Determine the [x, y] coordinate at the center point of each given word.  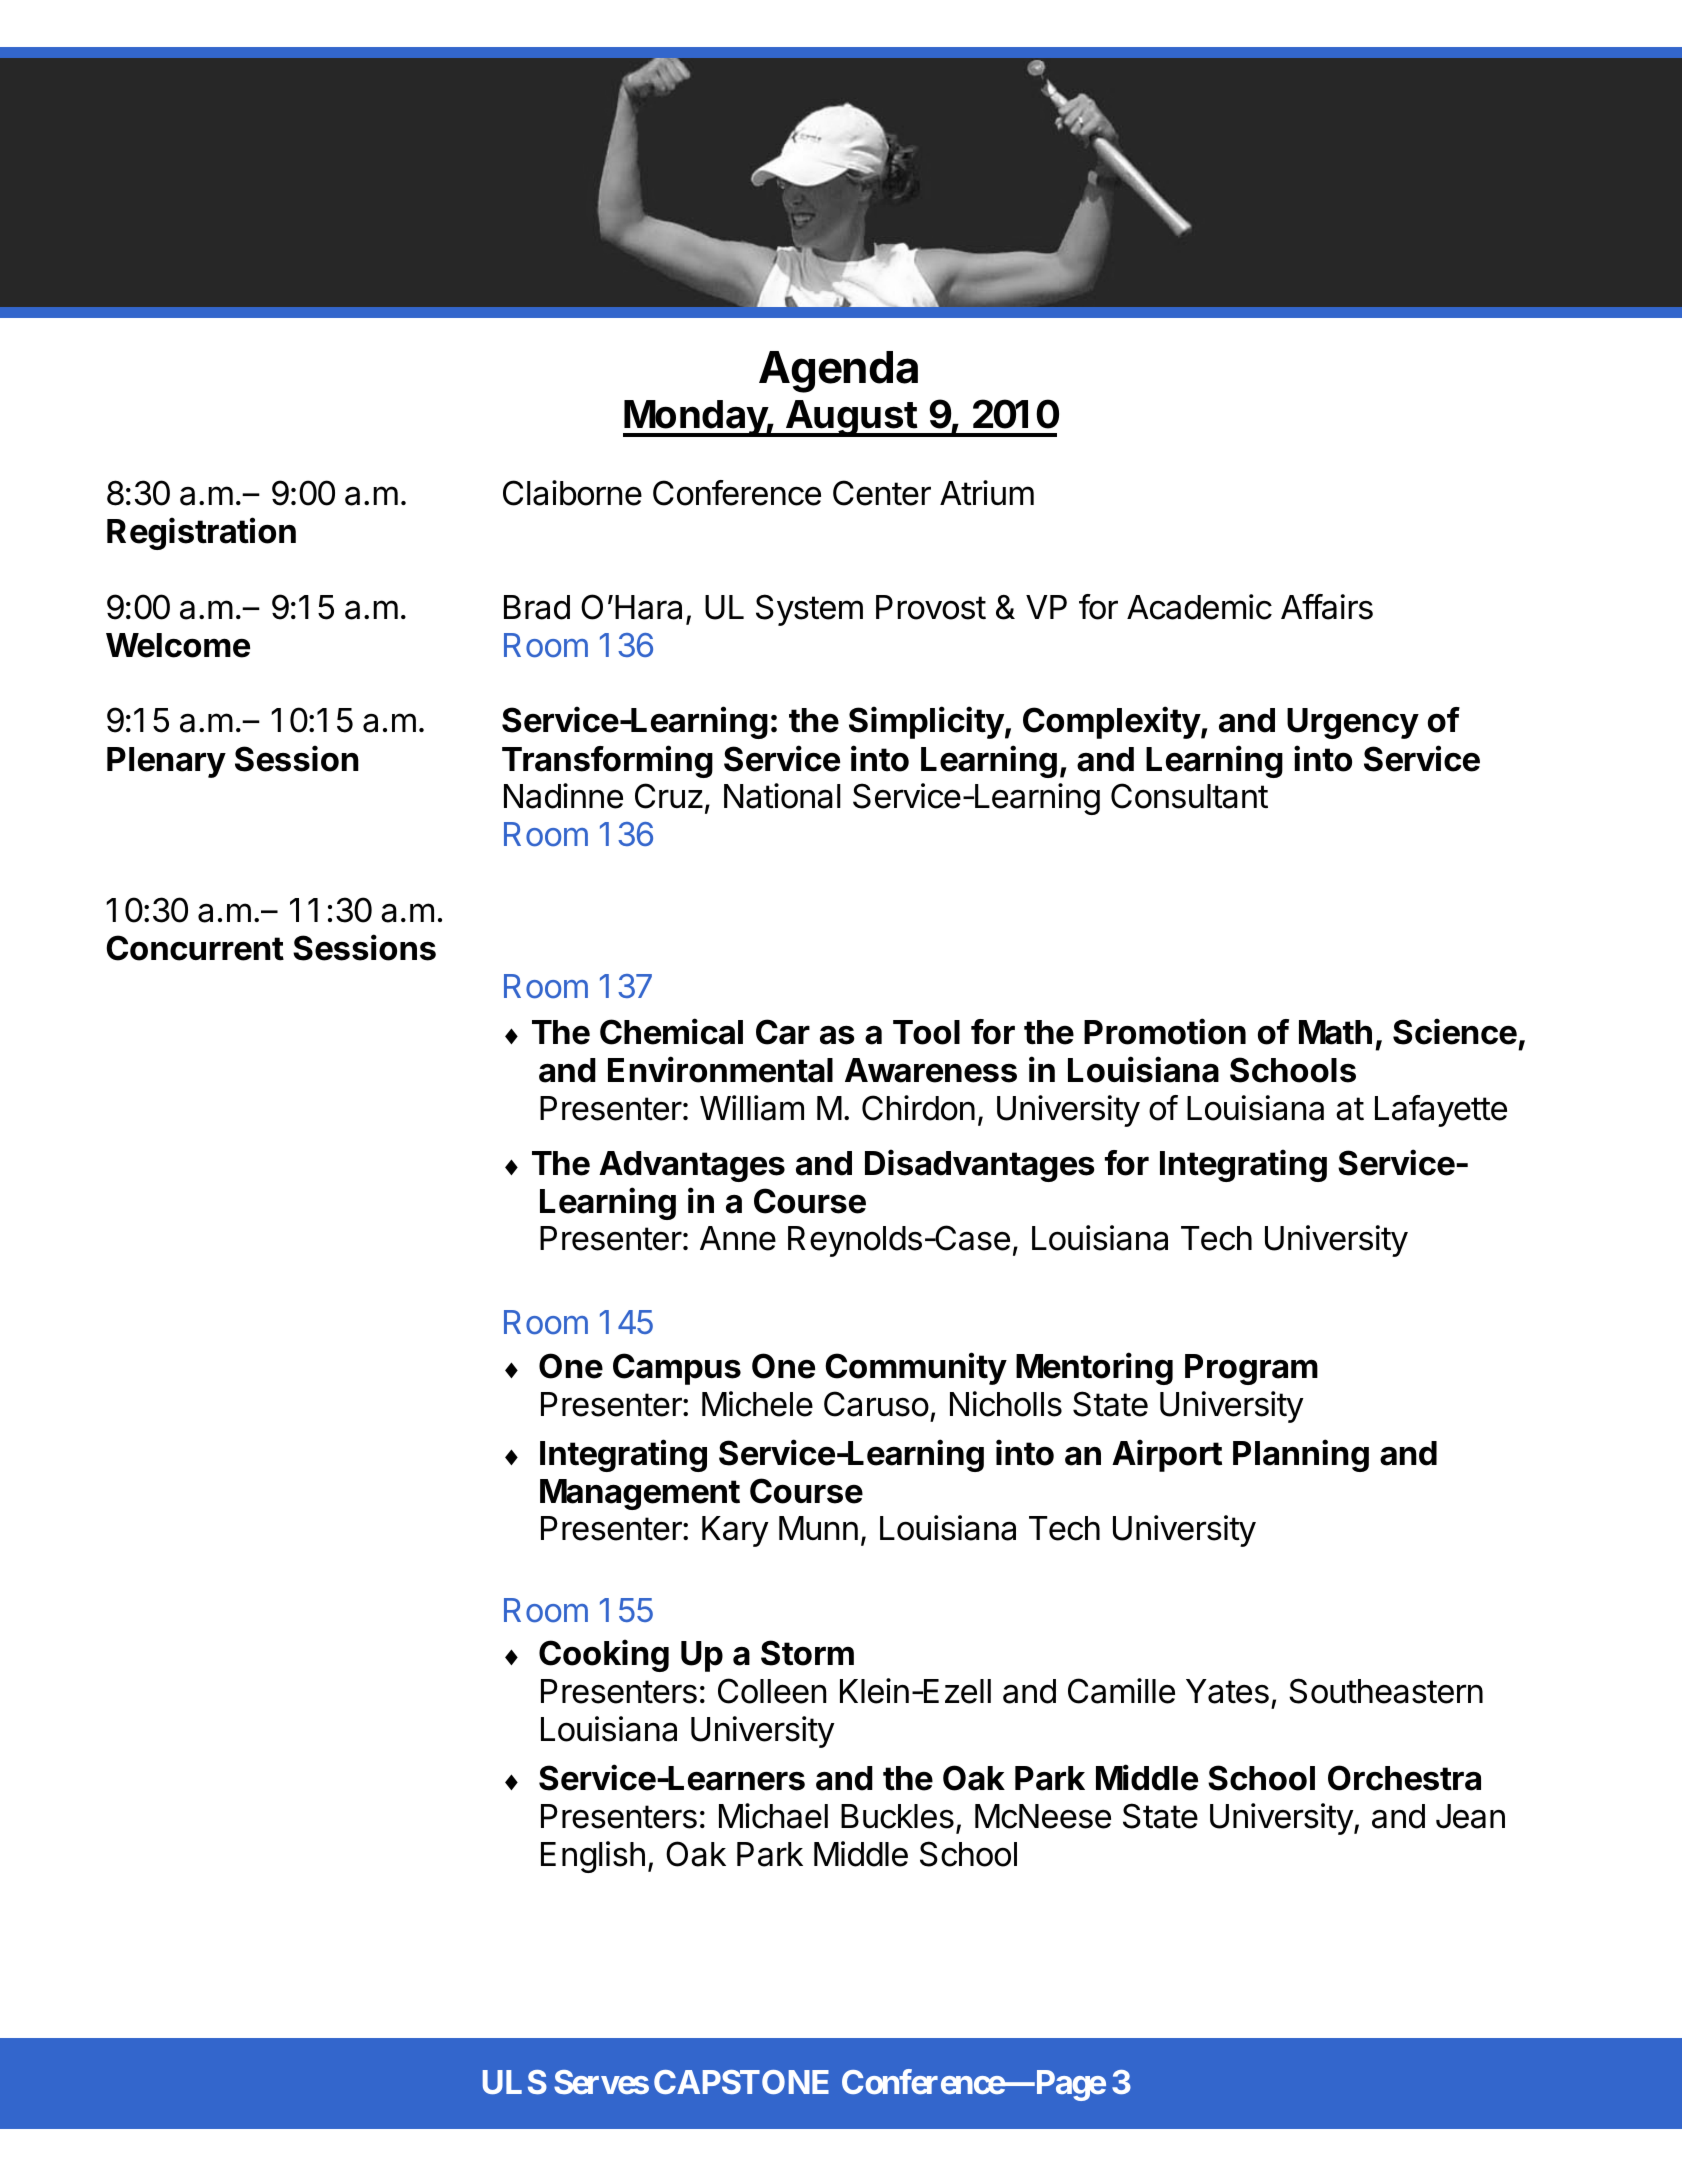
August [851, 418]
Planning [1301, 1455]
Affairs [1327, 607]
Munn [818, 1528]
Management [640, 1494]
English [593, 1857]
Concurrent [195, 948]
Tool [926, 1032]
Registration [201, 533]
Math [1335, 1032]
